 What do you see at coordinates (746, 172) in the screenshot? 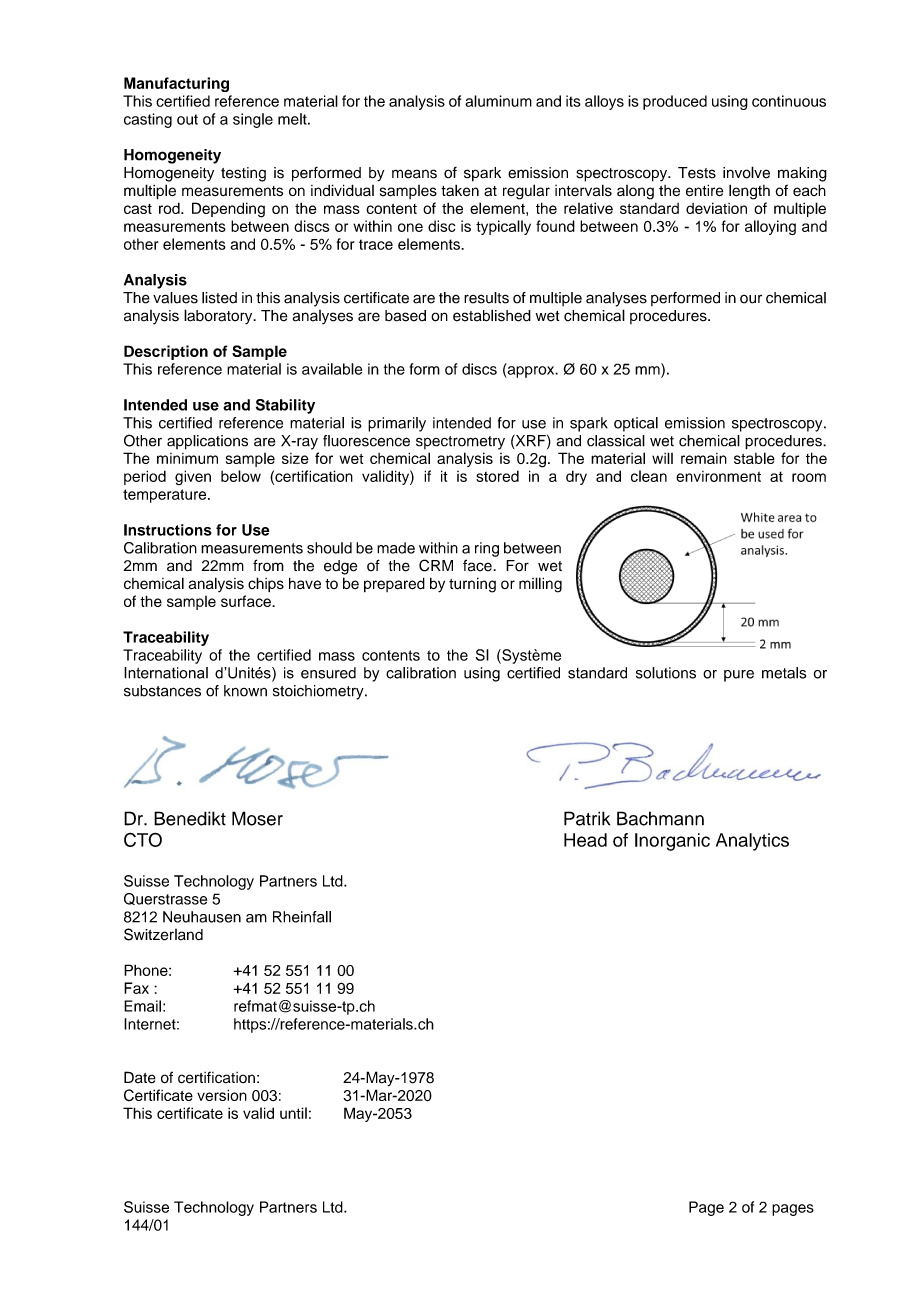
I see `involve` at bounding box center [746, 172].
